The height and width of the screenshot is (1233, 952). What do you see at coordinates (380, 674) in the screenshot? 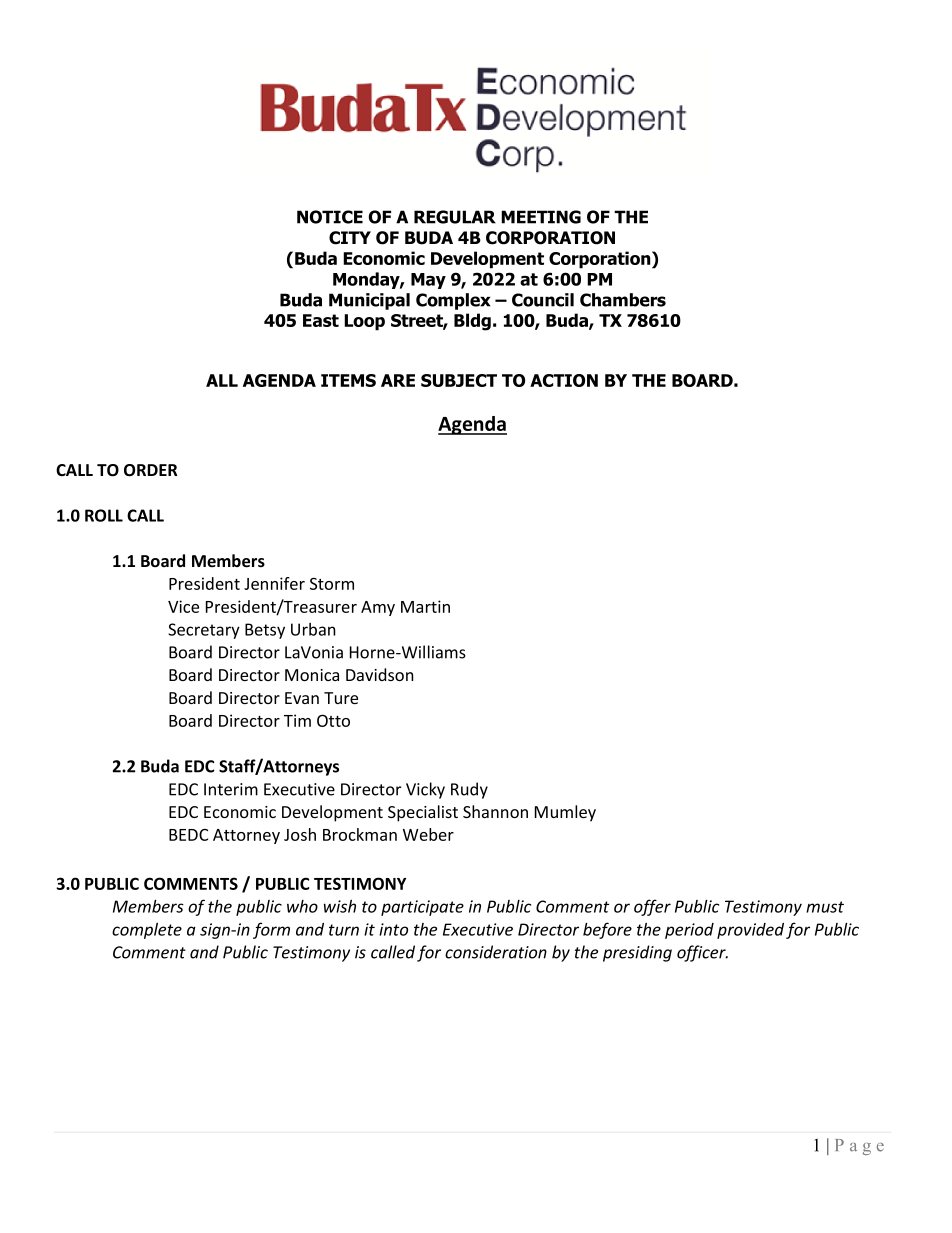
I see `Davidson` at bounding box center [380, 674].
